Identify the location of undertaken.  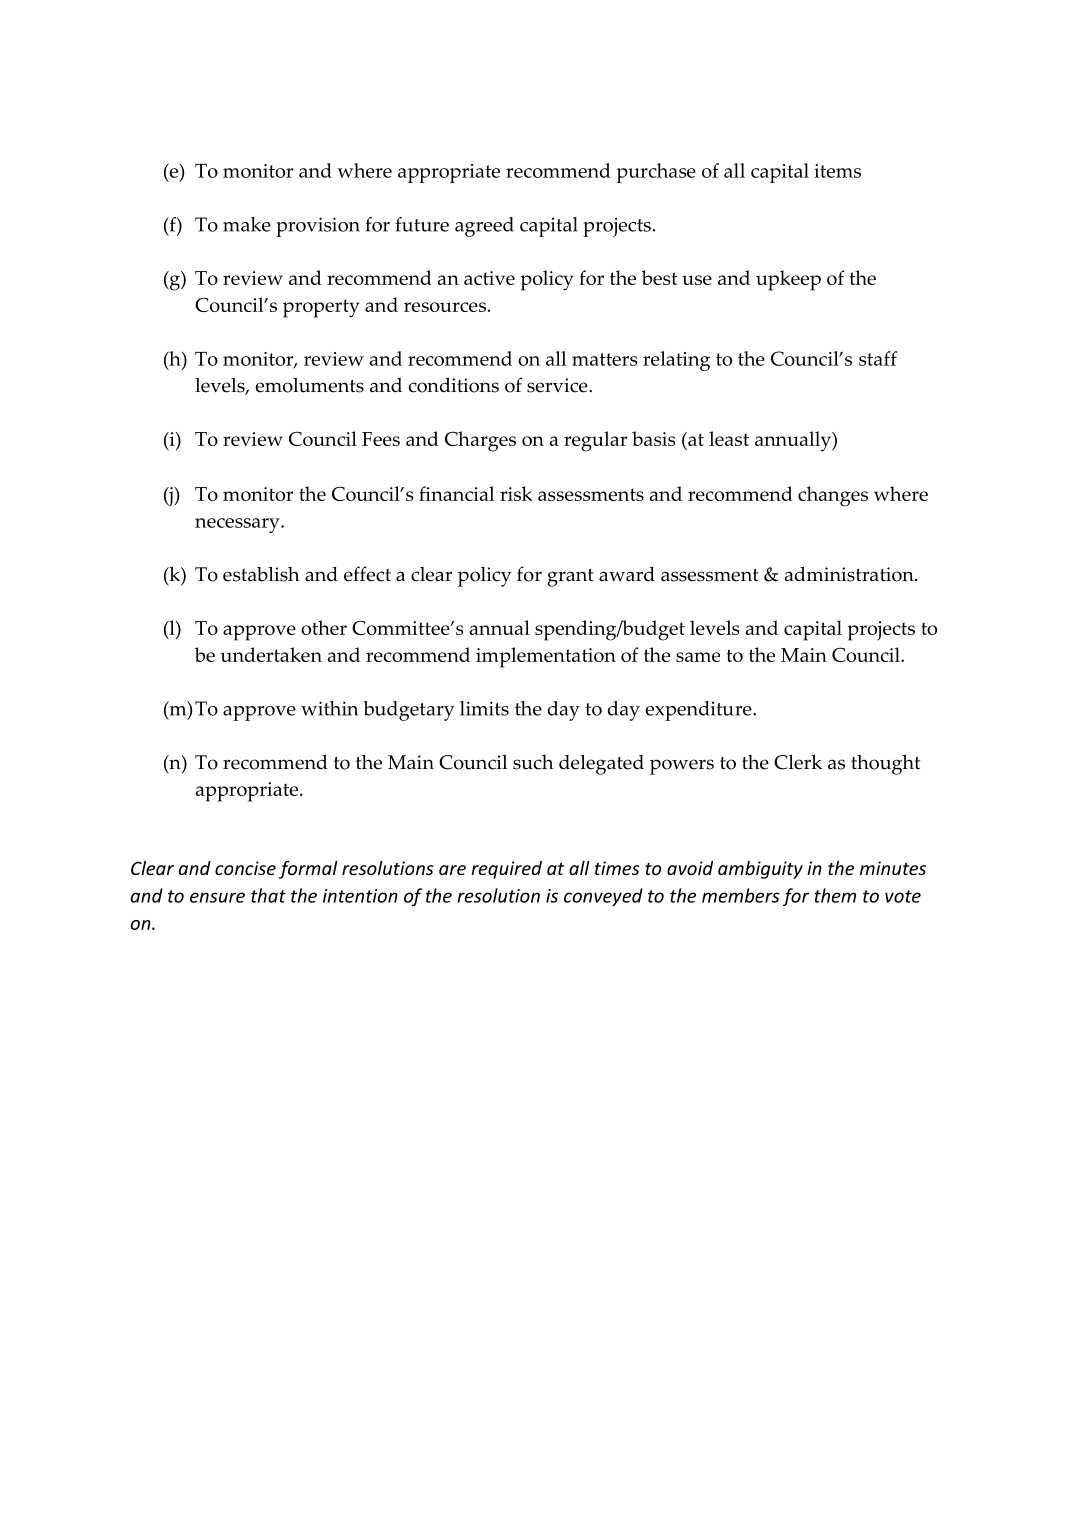
(271, 654).
